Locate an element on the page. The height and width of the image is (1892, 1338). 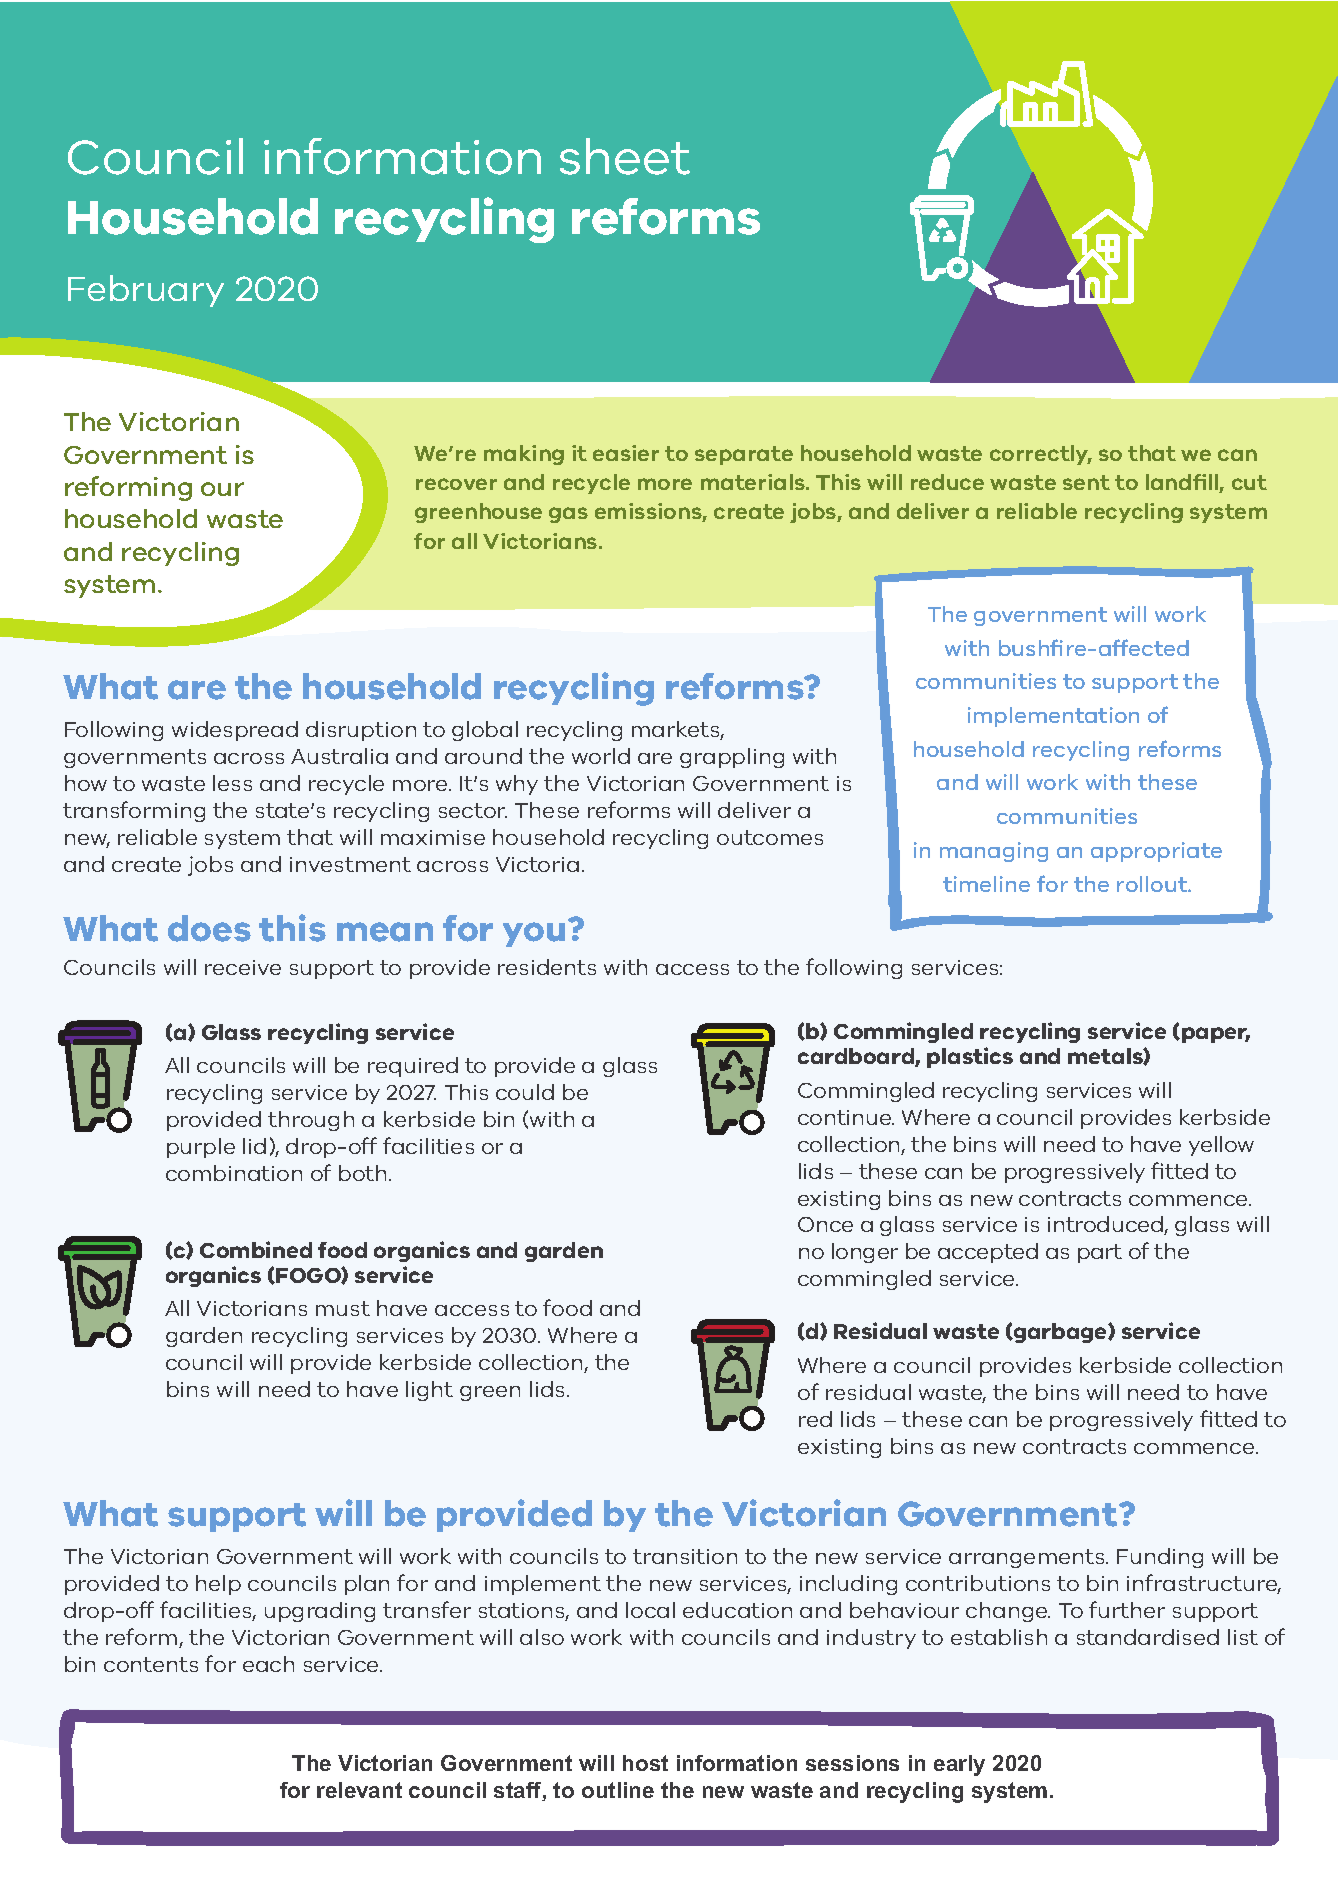
sheet is located at coordinates (625, 156).
